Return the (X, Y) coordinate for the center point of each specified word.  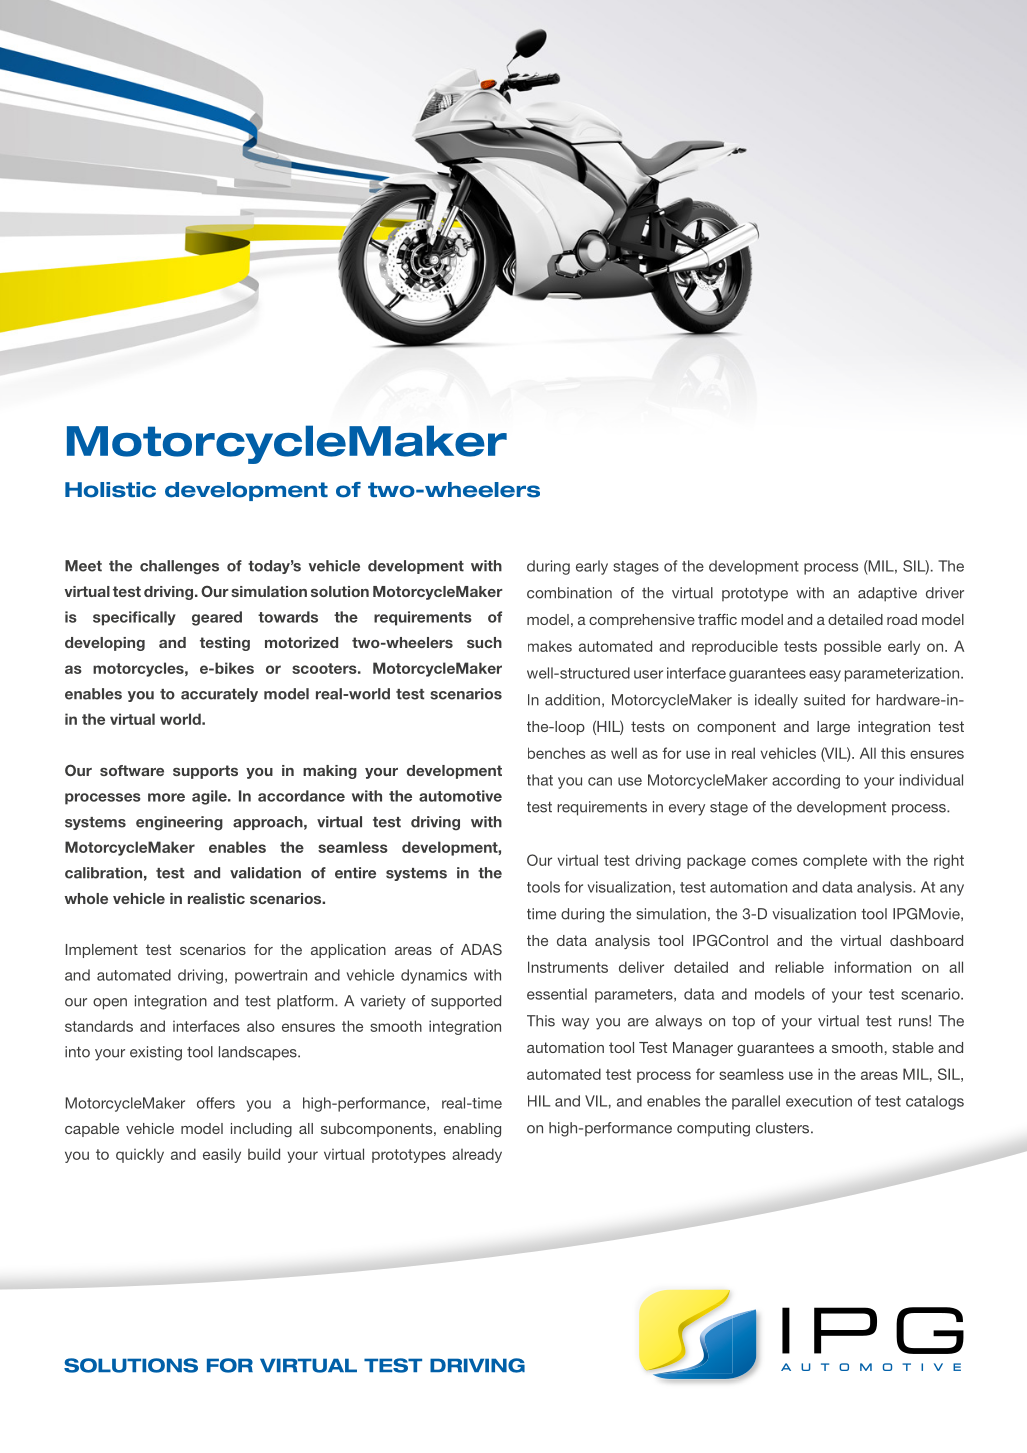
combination (569, 593)
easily (222, 1155)
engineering (179, 823)
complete (835, 861)
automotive (460, 796)
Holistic (110, 490)
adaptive (887, 594)
